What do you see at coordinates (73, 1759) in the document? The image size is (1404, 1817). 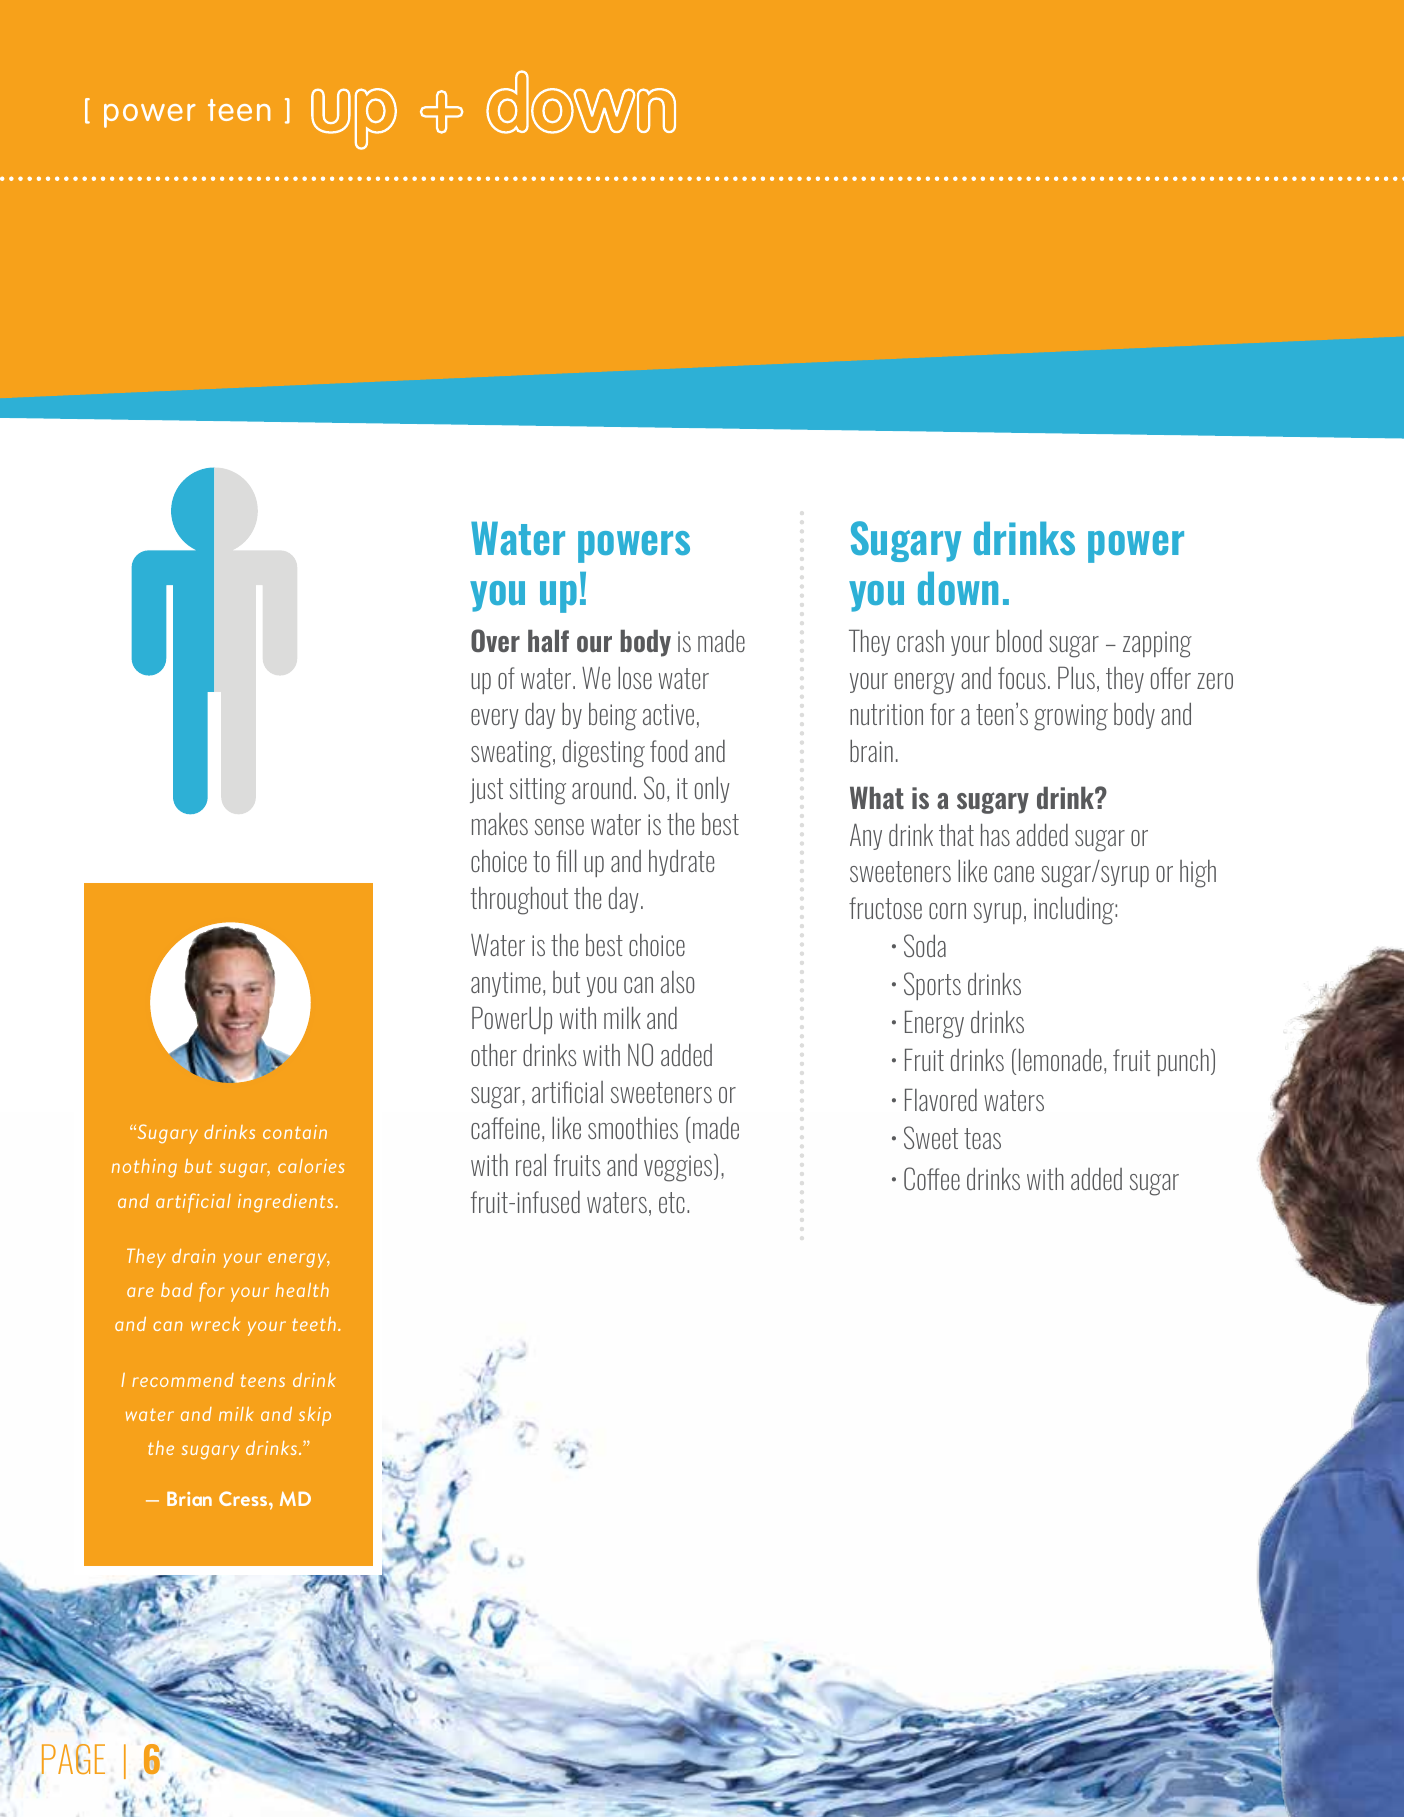 I see `PAGE` at bounding box center [73, 1759].
